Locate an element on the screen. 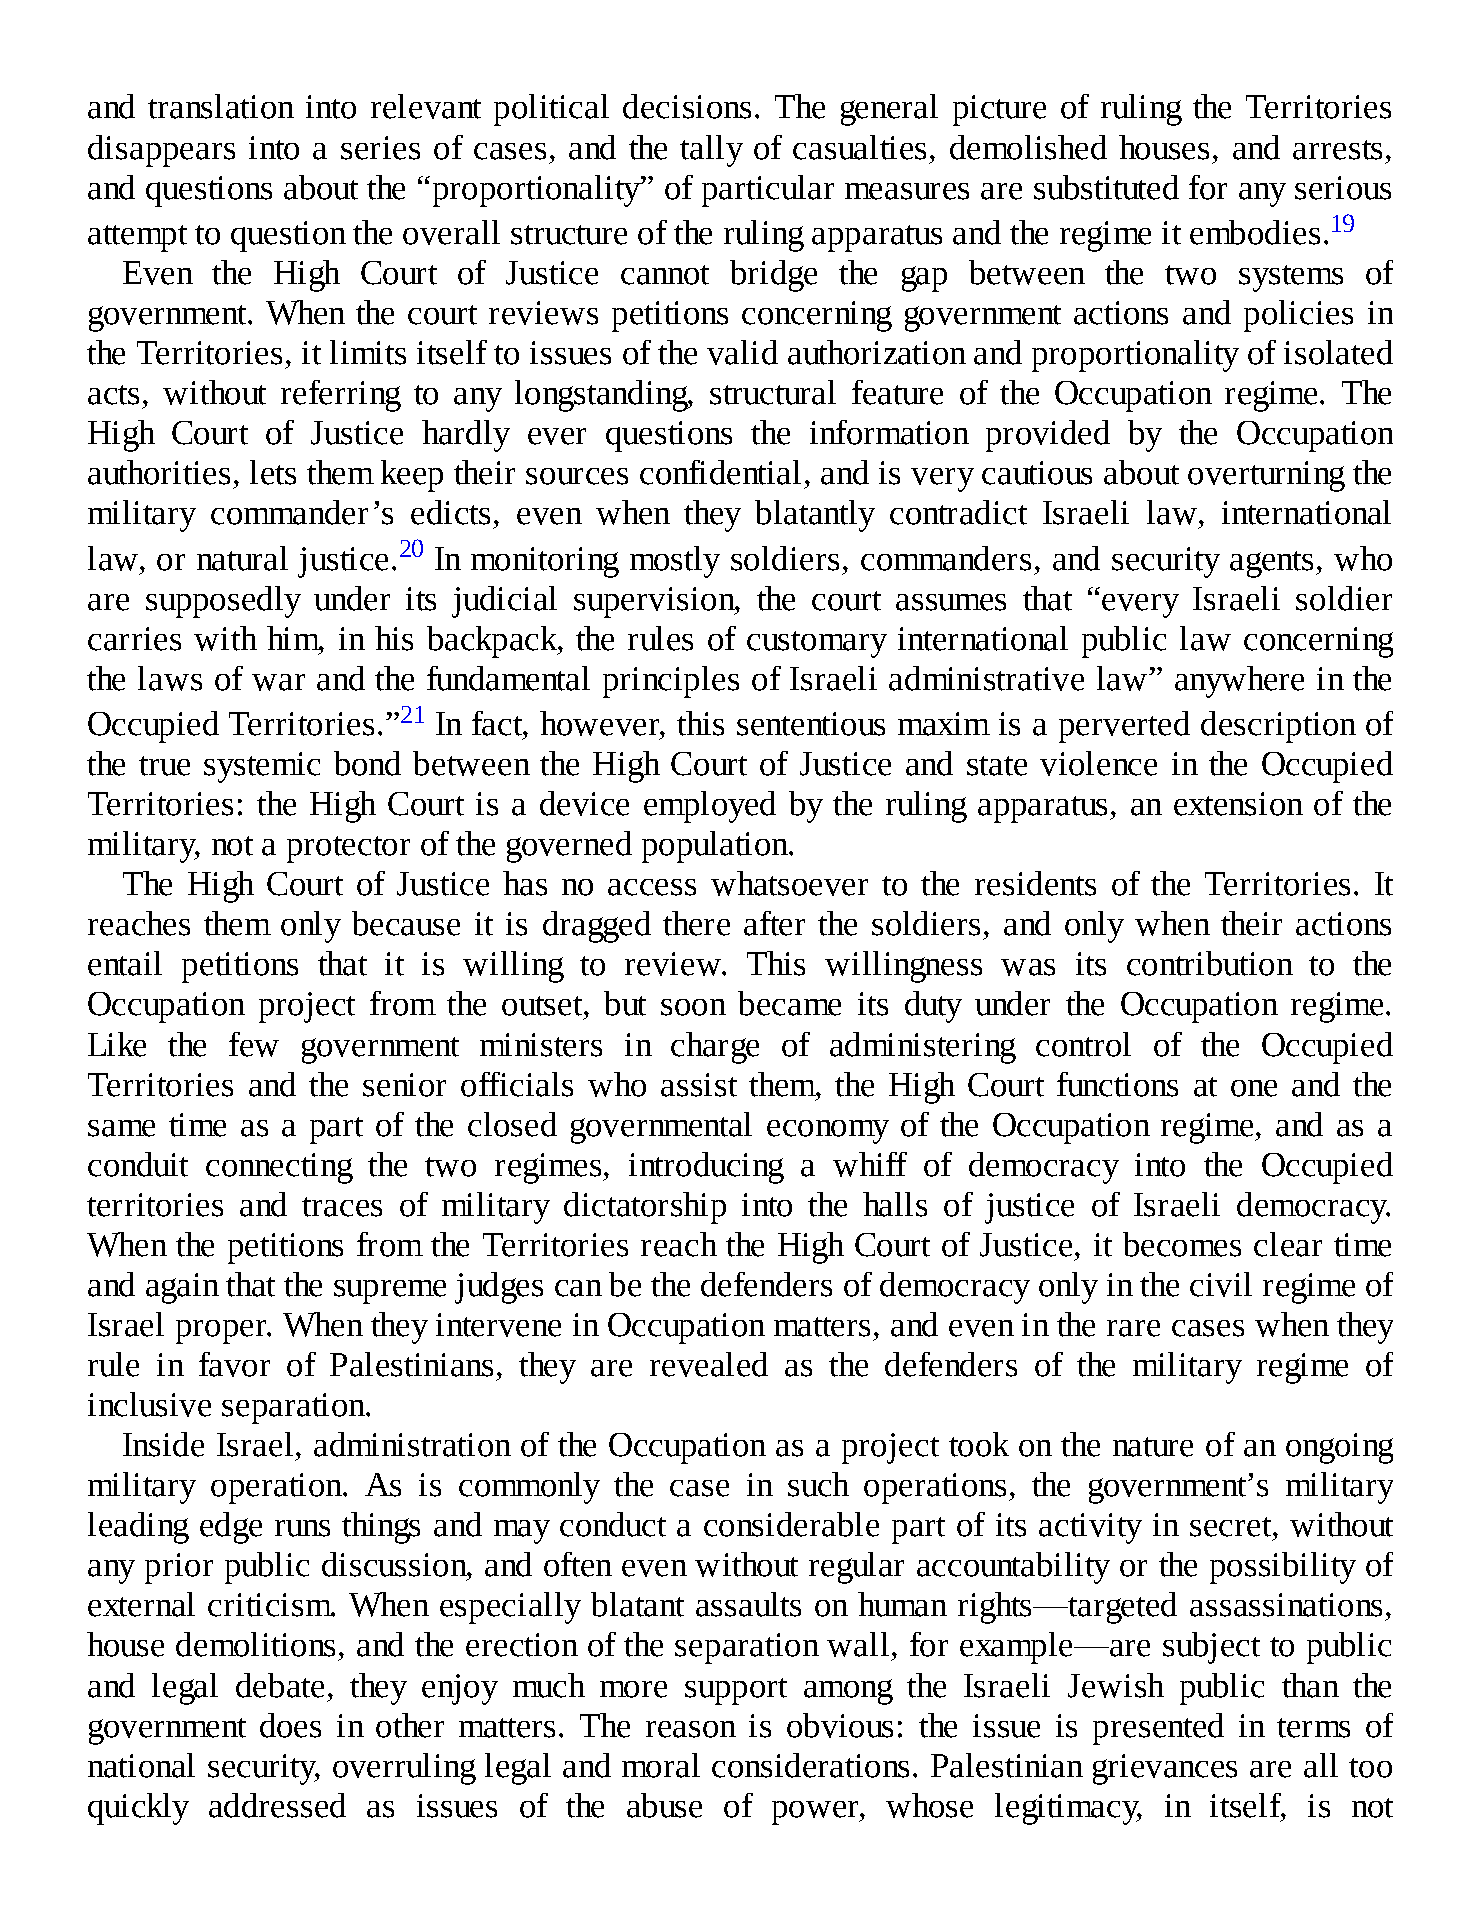 The image size is (1480, 1916). translation is located at coordinates (221, 106).
